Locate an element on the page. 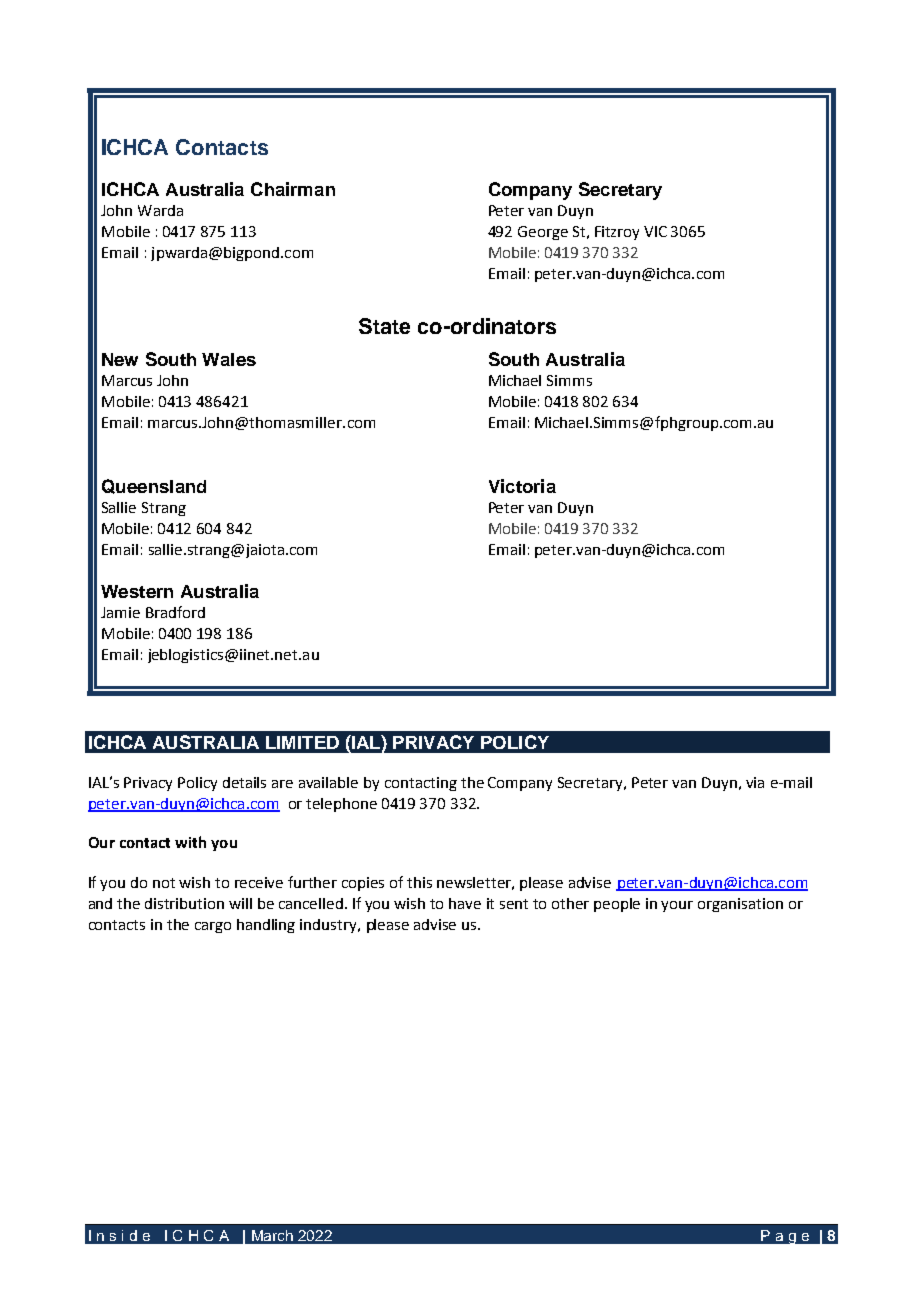  via is located at coordinates (755, 782).
